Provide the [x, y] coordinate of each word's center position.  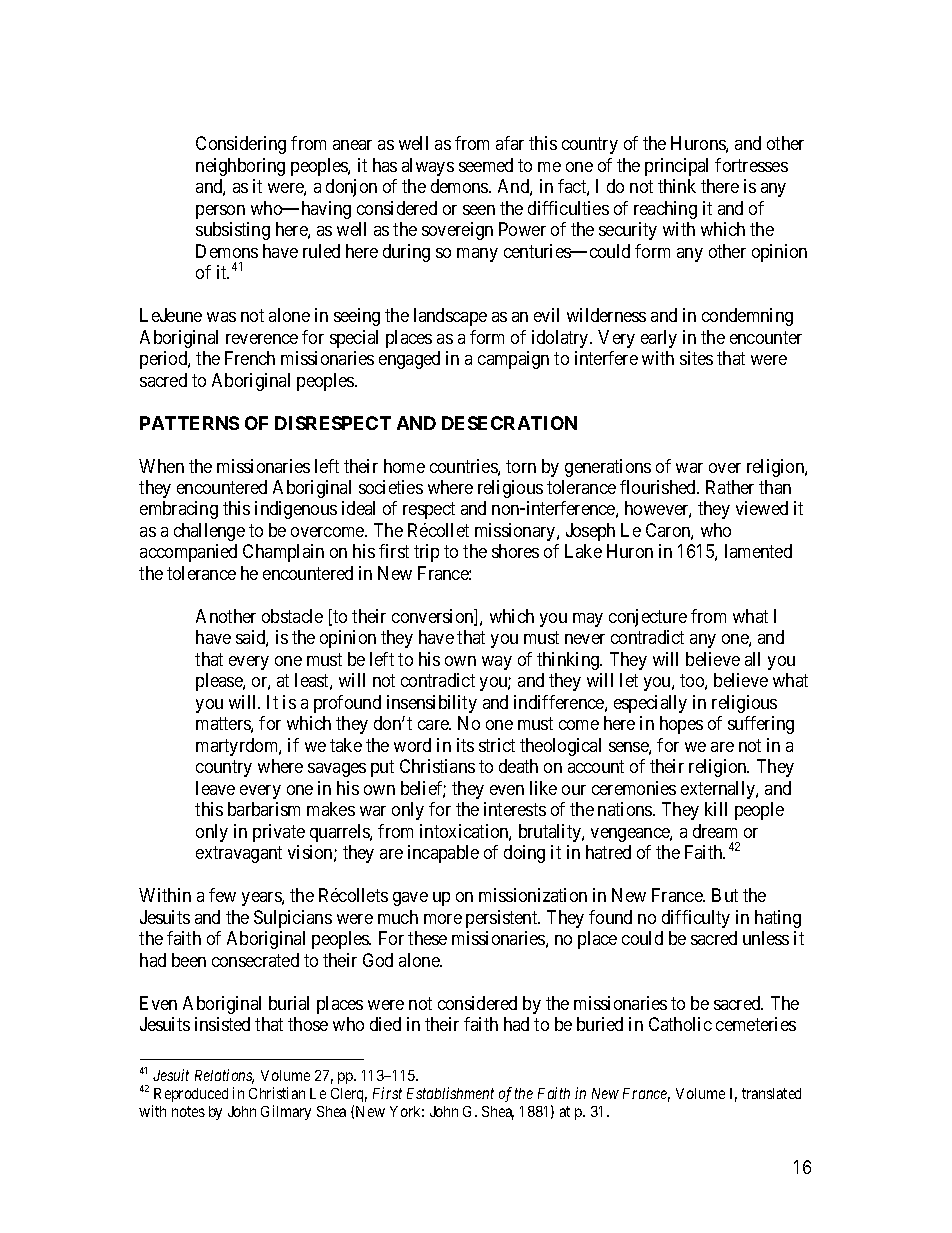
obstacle [292, 616]
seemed [486, 165]
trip [426, 553]
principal [676, 167]
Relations [224, 1076]
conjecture [648, 618]
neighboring [240, 167]
